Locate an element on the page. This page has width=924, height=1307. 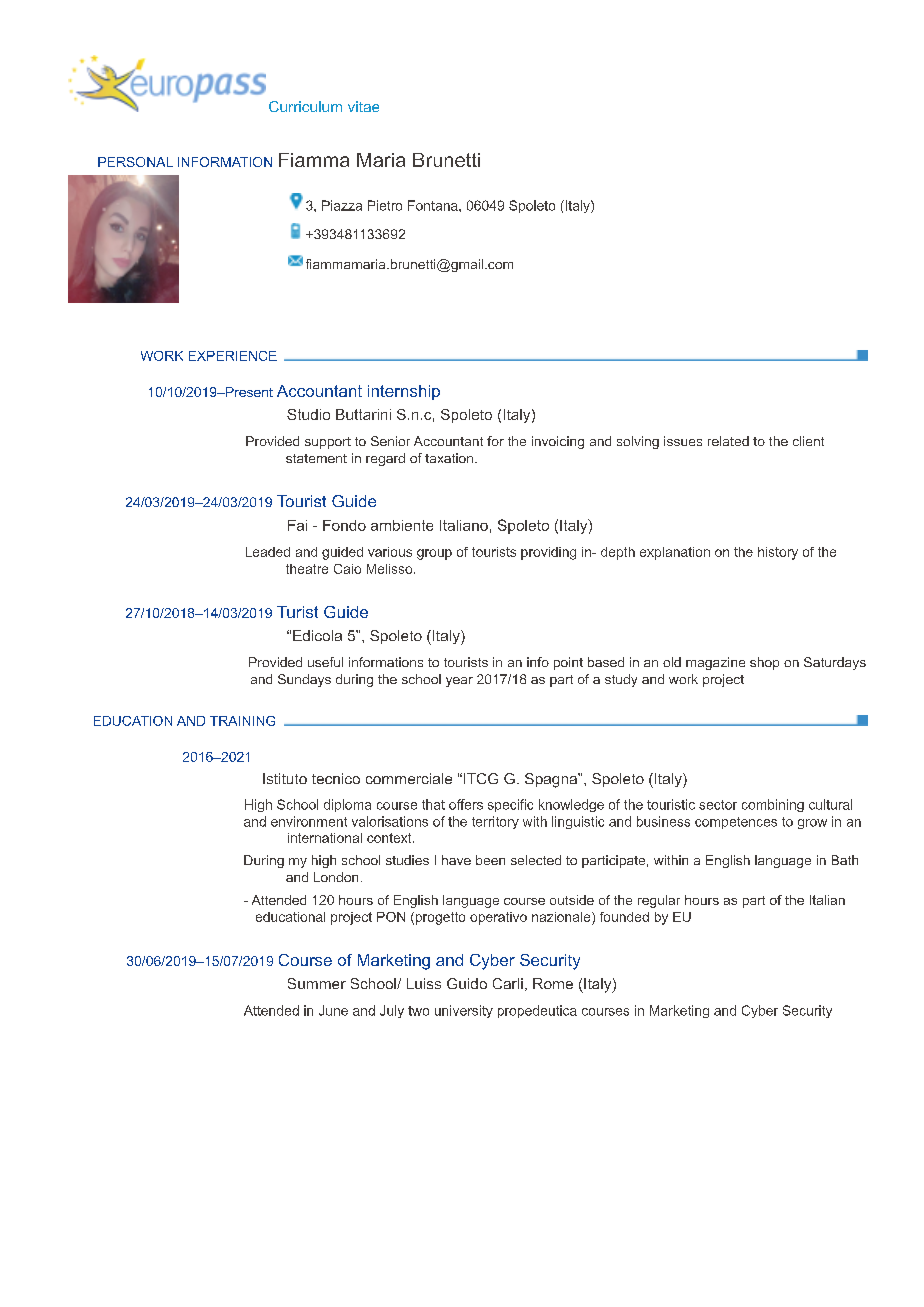
group is located at coordinates (434, 554).
